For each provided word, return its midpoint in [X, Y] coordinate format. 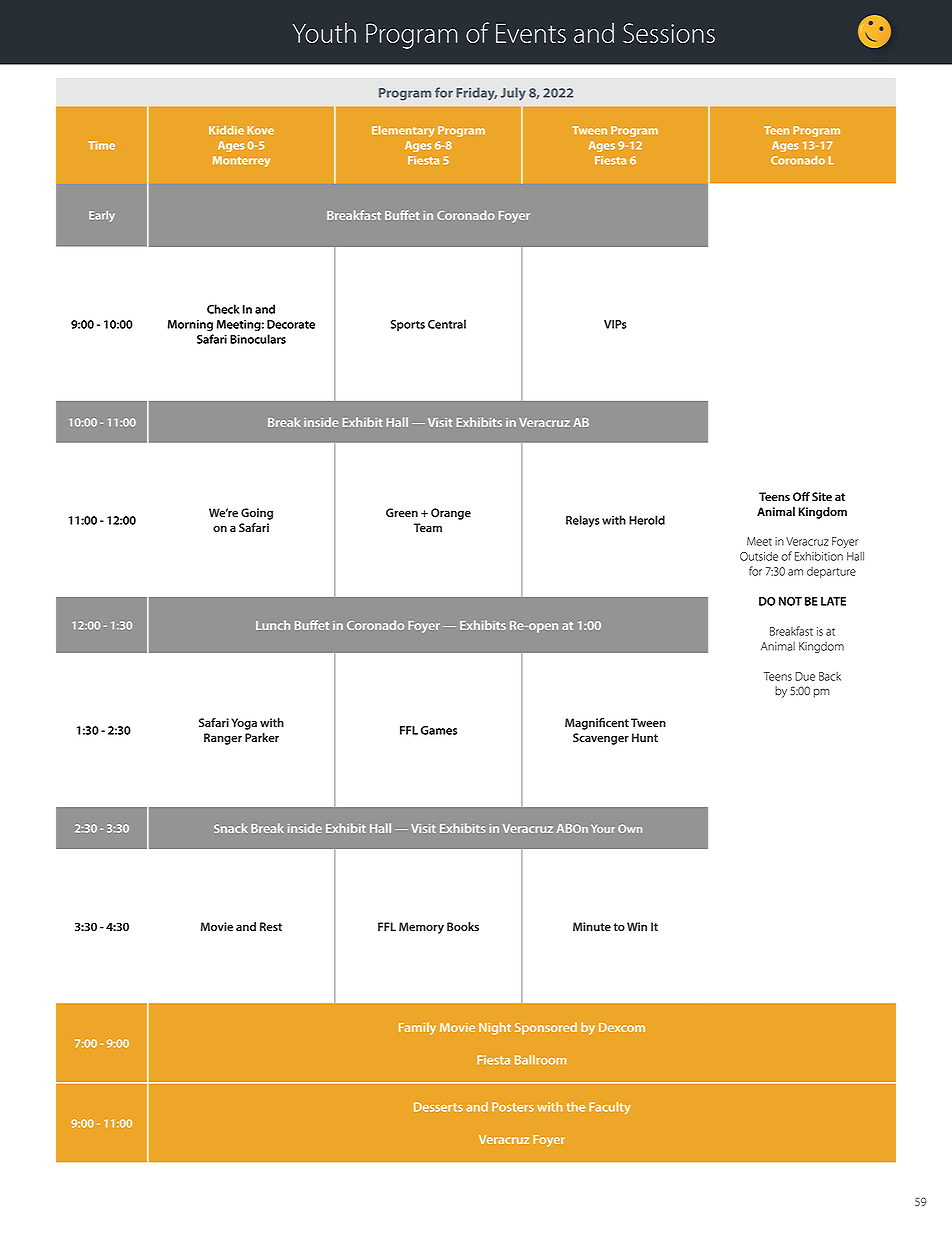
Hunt [645, 737]
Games [439, 730]
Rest [271, 926]
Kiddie [226, 130]
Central [447, 324]
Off [801, 496]
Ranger [223, 739]
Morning [190, 325]
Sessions [669, 33]
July [513, 94]
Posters [513, 1107]
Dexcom [622, 1027]
